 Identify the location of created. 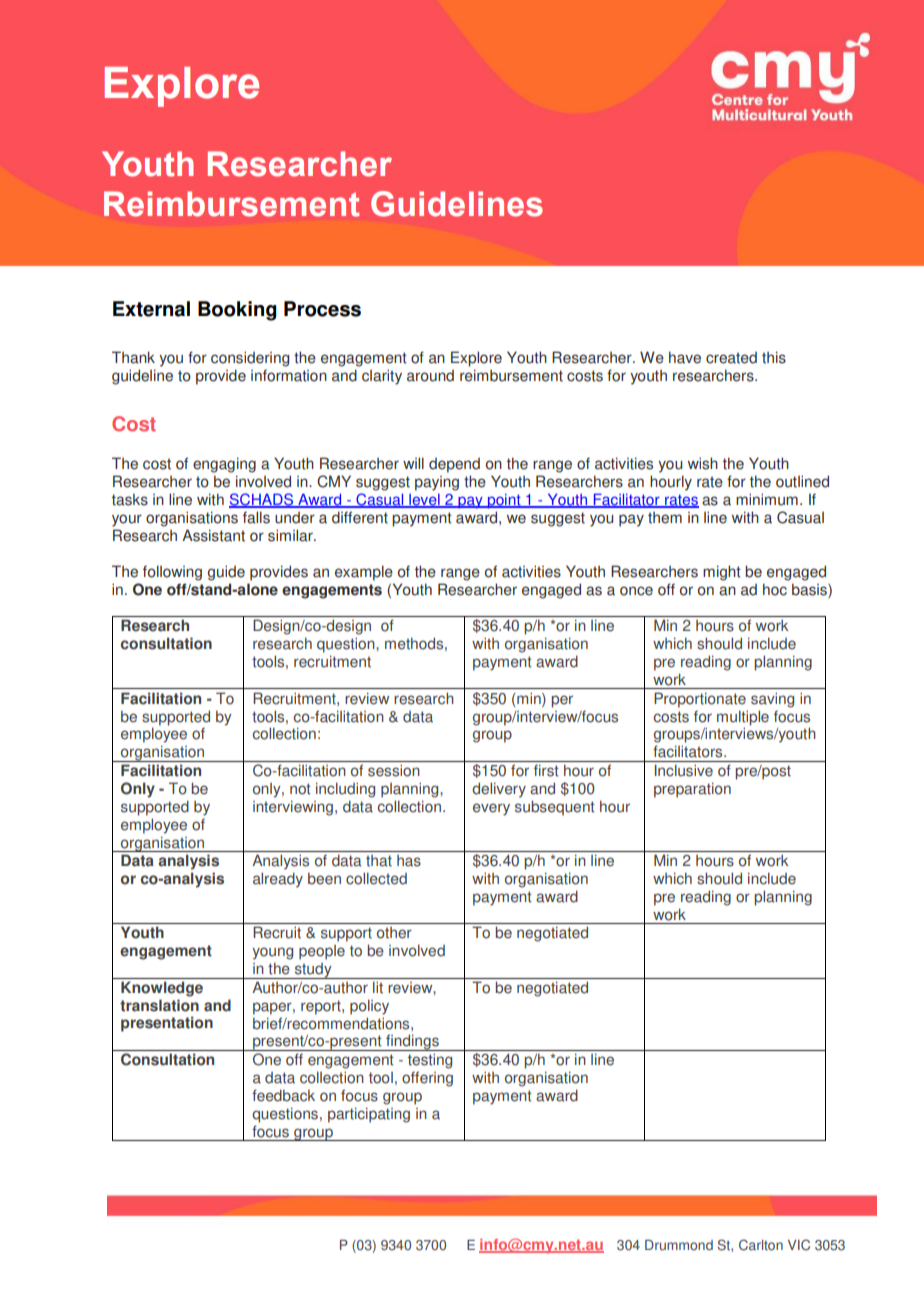
(731, 358).
